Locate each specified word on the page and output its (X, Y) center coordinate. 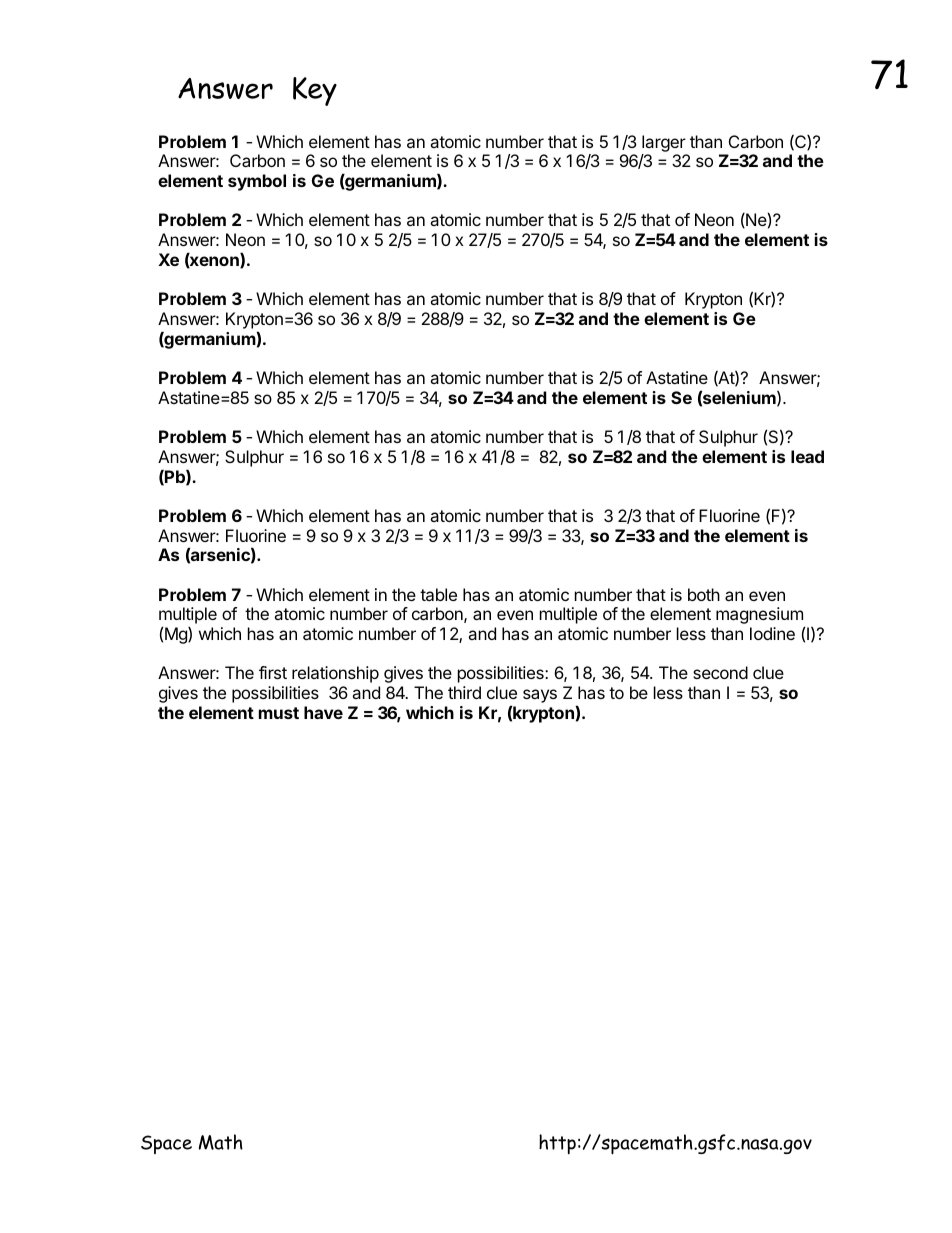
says (540, 696)
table (438, 594)
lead (807, 456)
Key (315, 91)
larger (664, 143)
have (323, 712)
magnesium (760, 617)
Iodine (772, 633)
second (720, 672)
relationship (335, 674)
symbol (257, 182)
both (704, 594)
